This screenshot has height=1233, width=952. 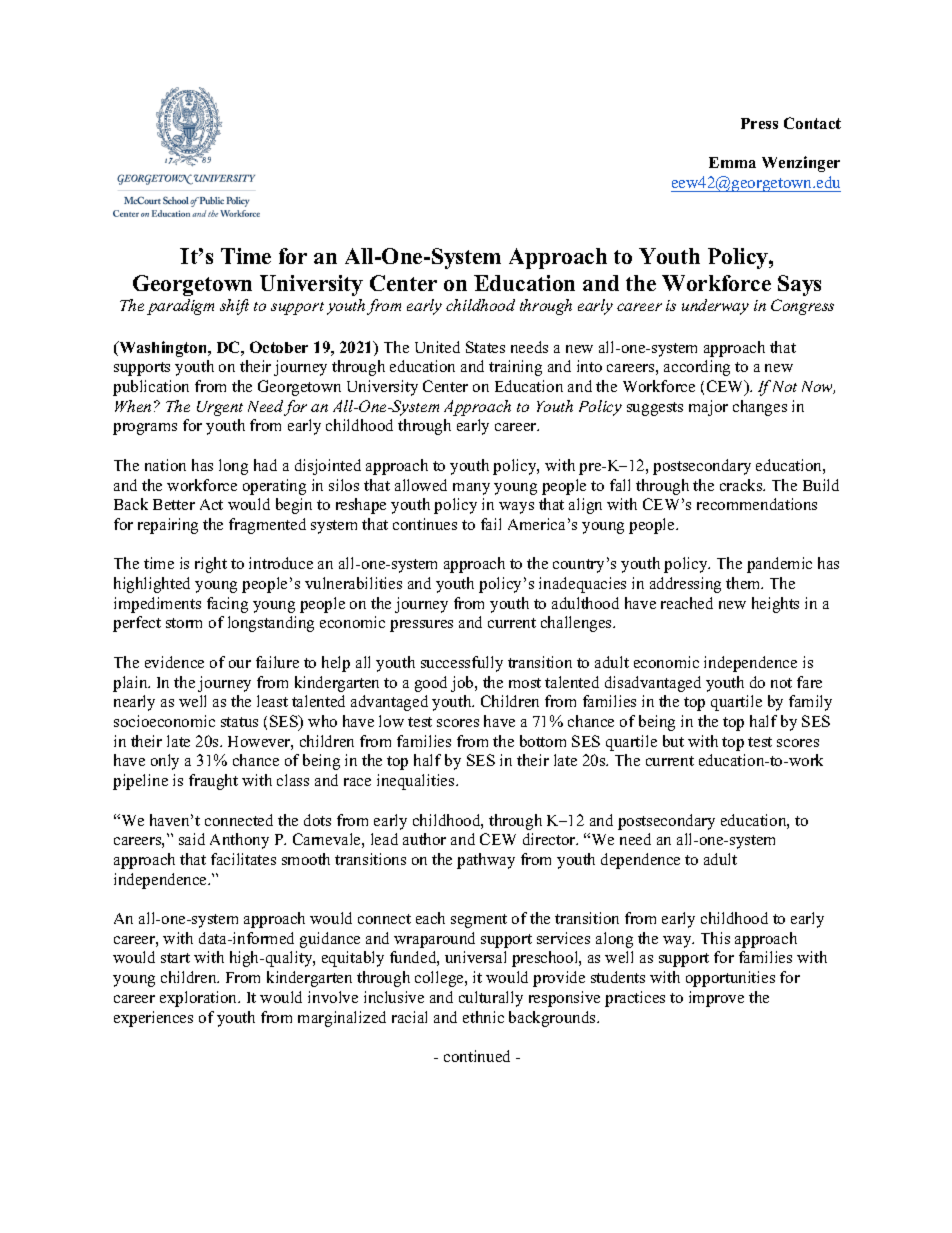 I want to click on Emma, so click(x=732, y=162).
